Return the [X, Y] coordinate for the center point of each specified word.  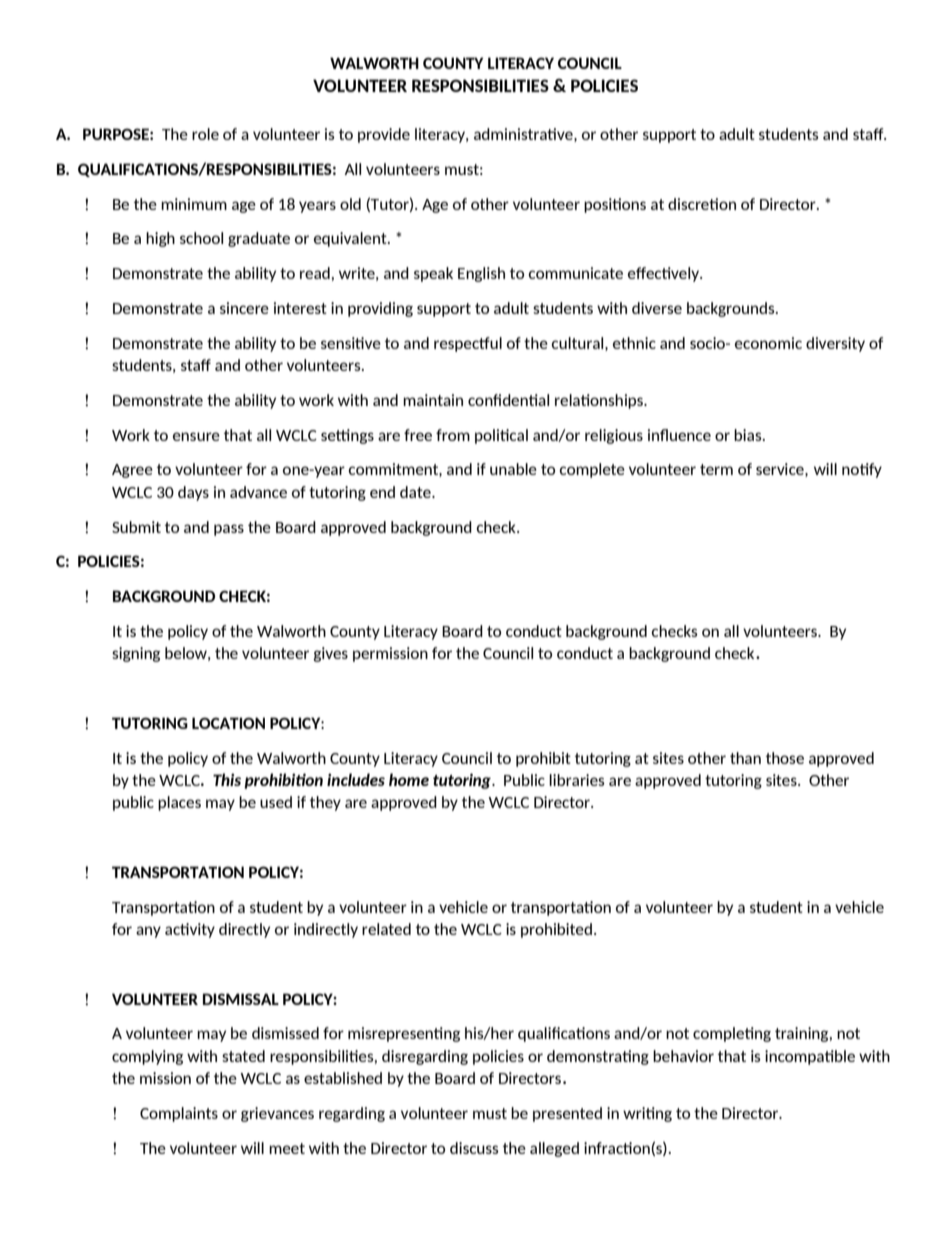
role [205, 134]
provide [384, 135]
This [227, 779]
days [193, 493]
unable [513, 469]
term [716, 469]
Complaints [179, 1114]
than [745, 758]
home [409, 779]
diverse [657, 308]
